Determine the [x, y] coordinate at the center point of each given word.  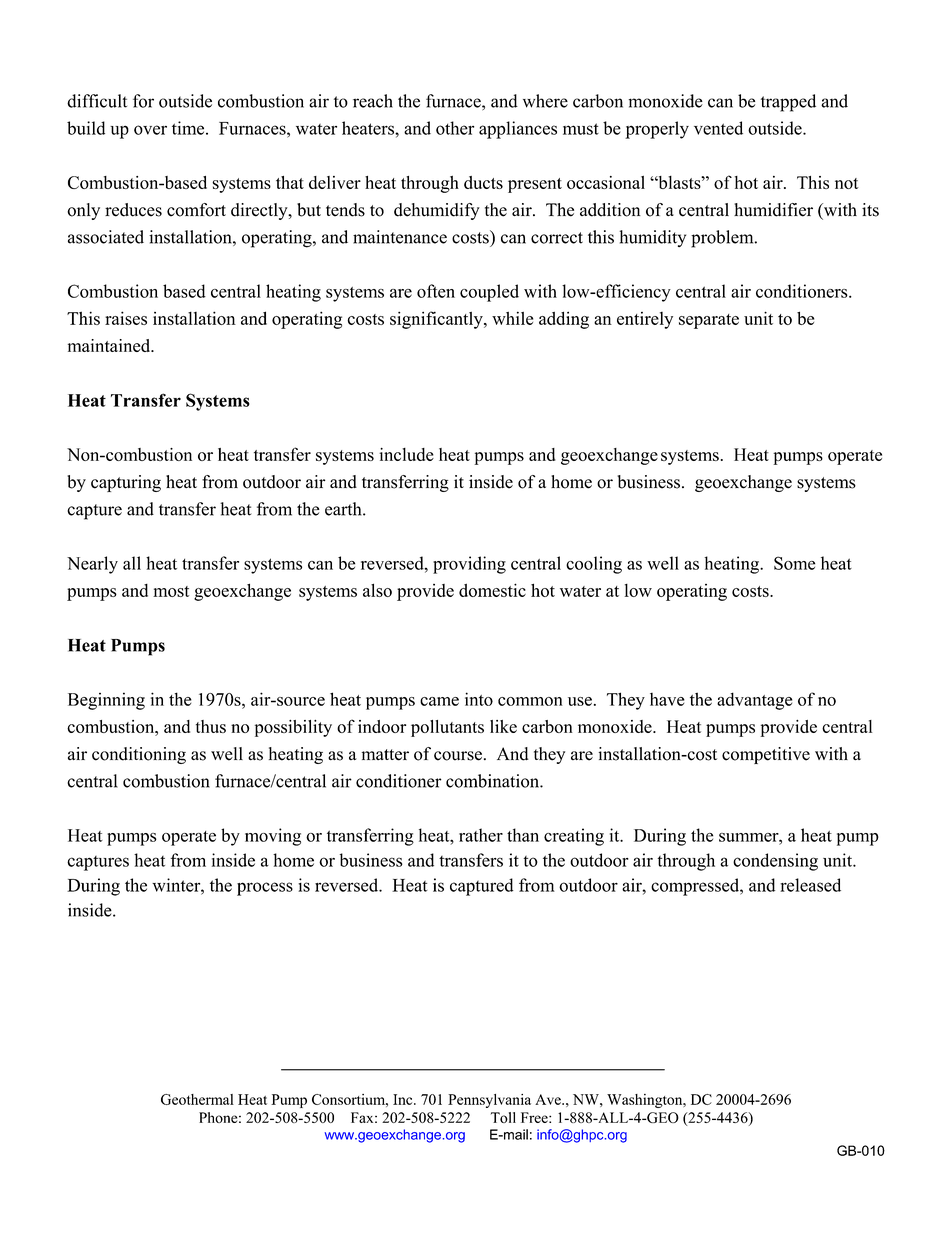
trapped [788, 103]
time [189, 128]
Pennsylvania [489, 1101]
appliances [518, 130]
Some [794, 563]
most [171, 591]
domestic [492, 590]
